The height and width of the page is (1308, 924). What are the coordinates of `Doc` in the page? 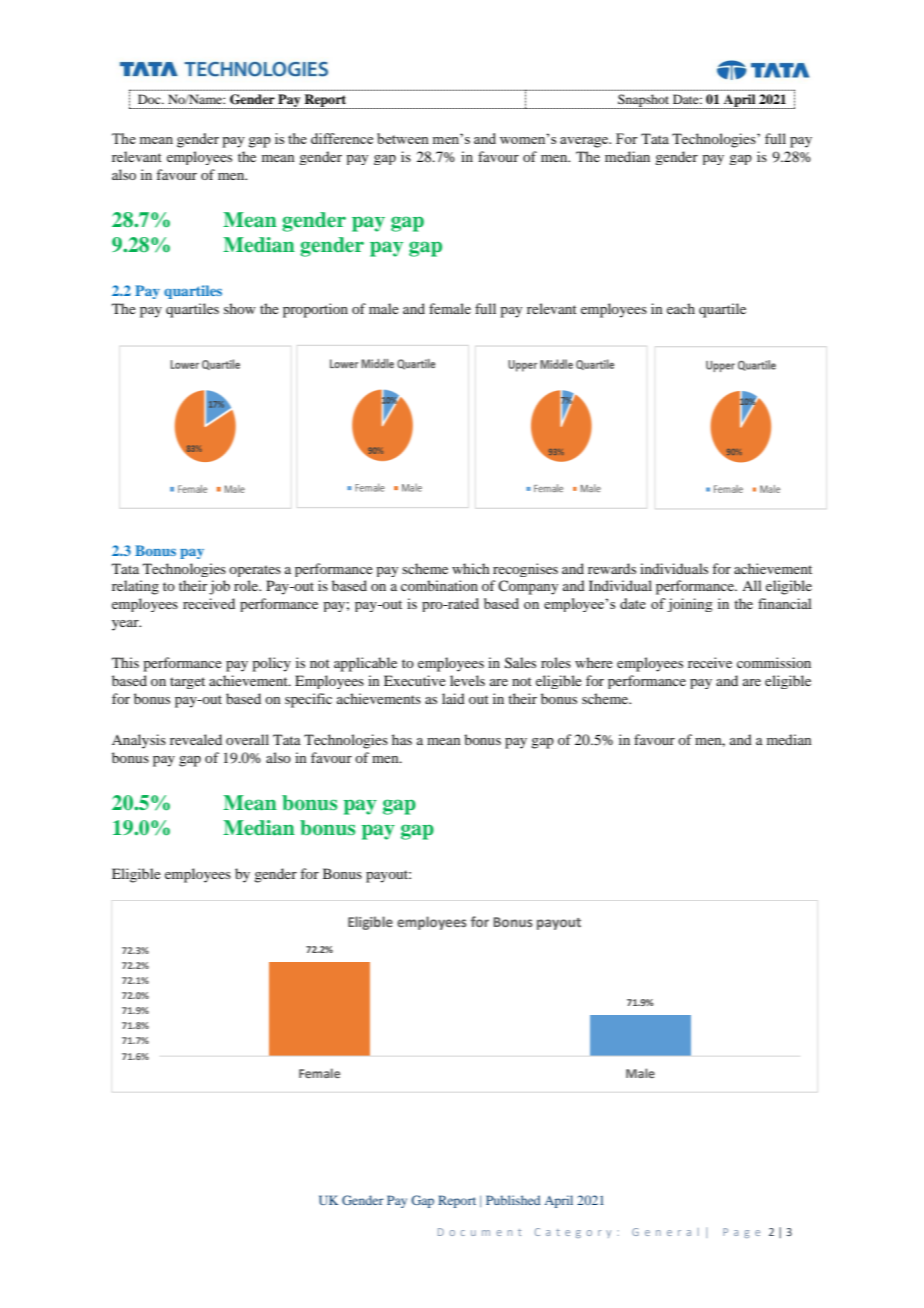 It's located at (150, 99).
